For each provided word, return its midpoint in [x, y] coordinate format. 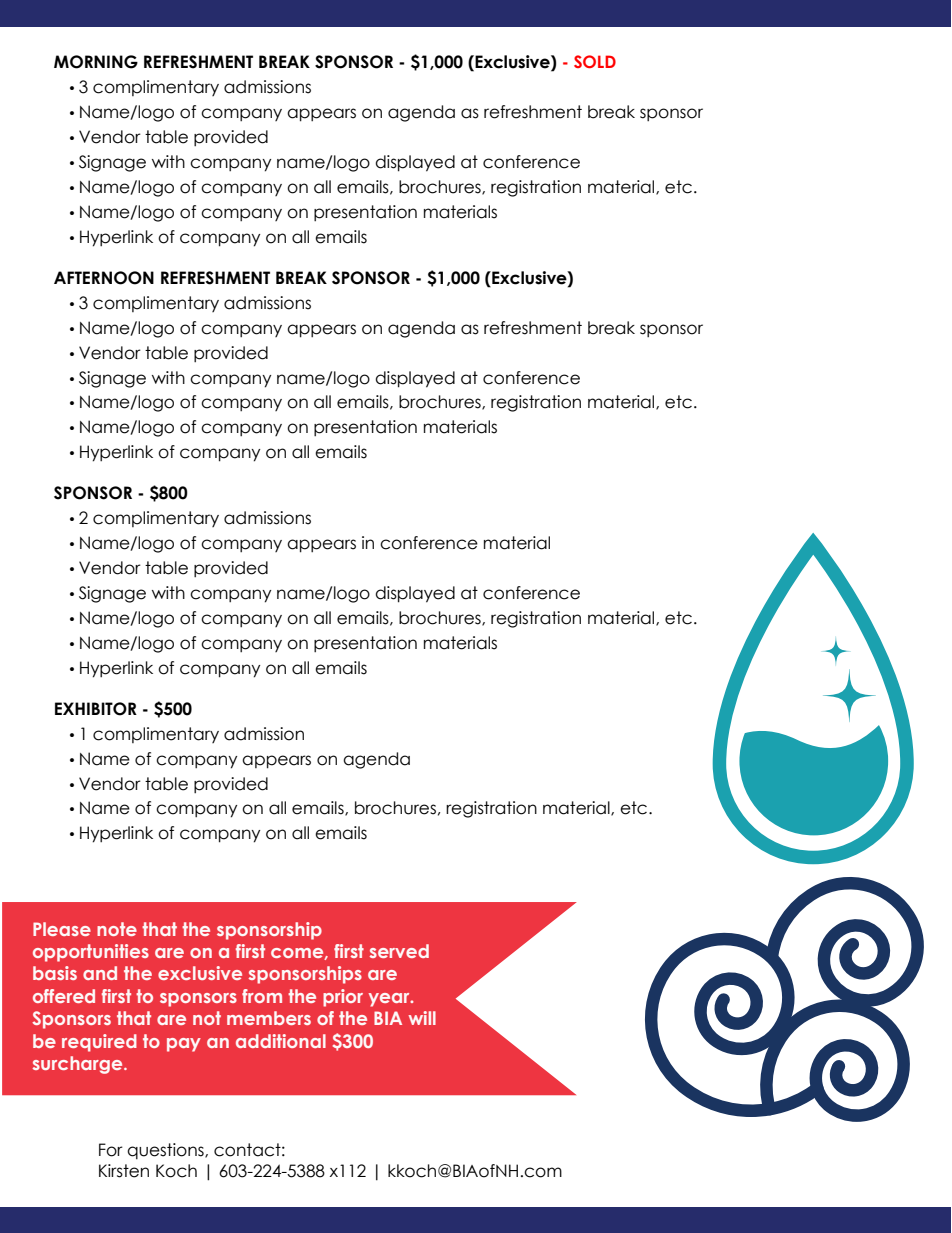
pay [184, 1045]
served [399, 951]
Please [62, 929]
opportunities [91, 953]
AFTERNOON [104, 278]
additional [281, 1041]
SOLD [595, 61]
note [117, 929]
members [269, 1018]
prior [343, 998]
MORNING [96, 62]
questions [166, 1151]
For [111, 1150]
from [262, 996]
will [422, 1018]
